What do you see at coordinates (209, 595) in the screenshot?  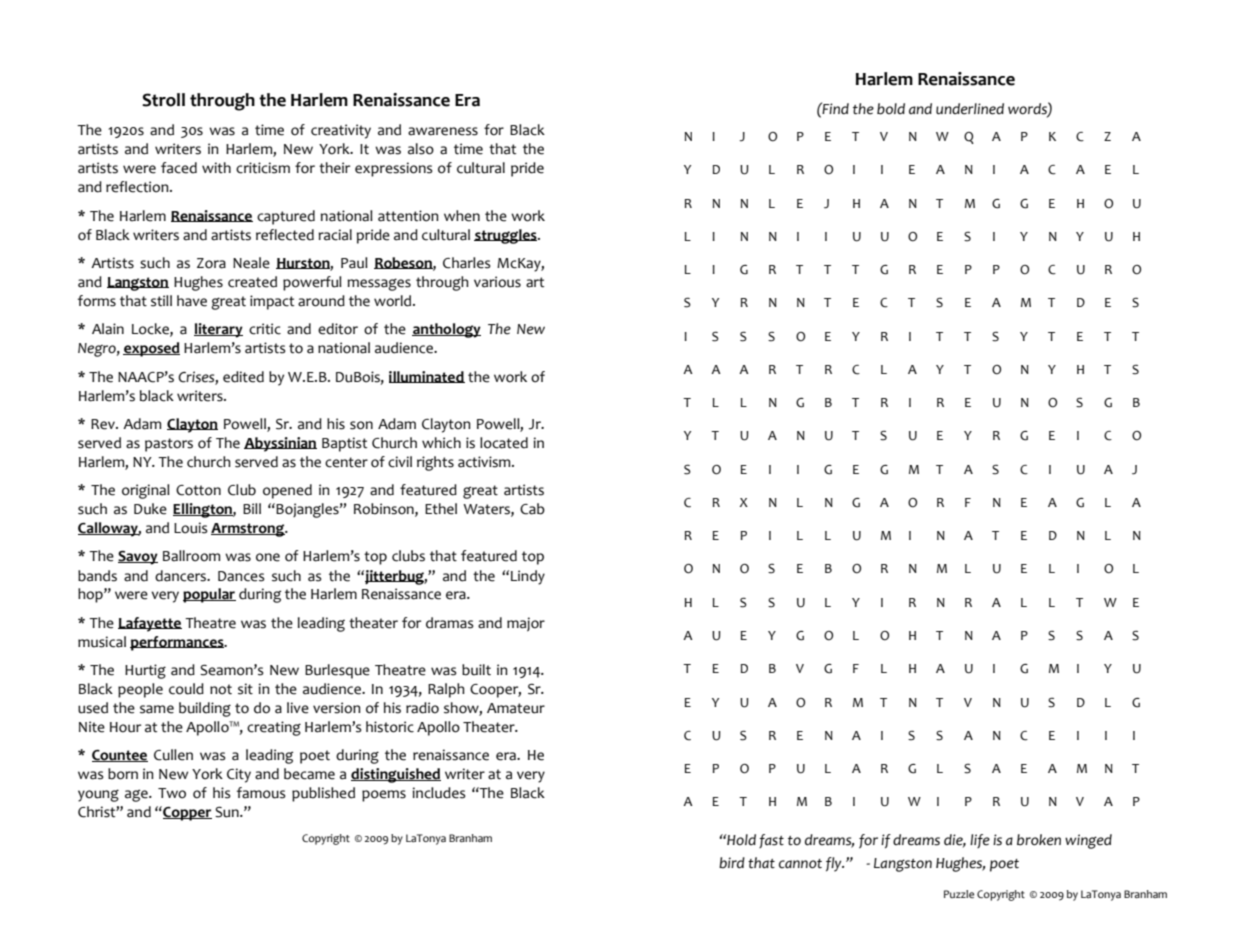 I see `popular` at bounding box center [209, 595].
